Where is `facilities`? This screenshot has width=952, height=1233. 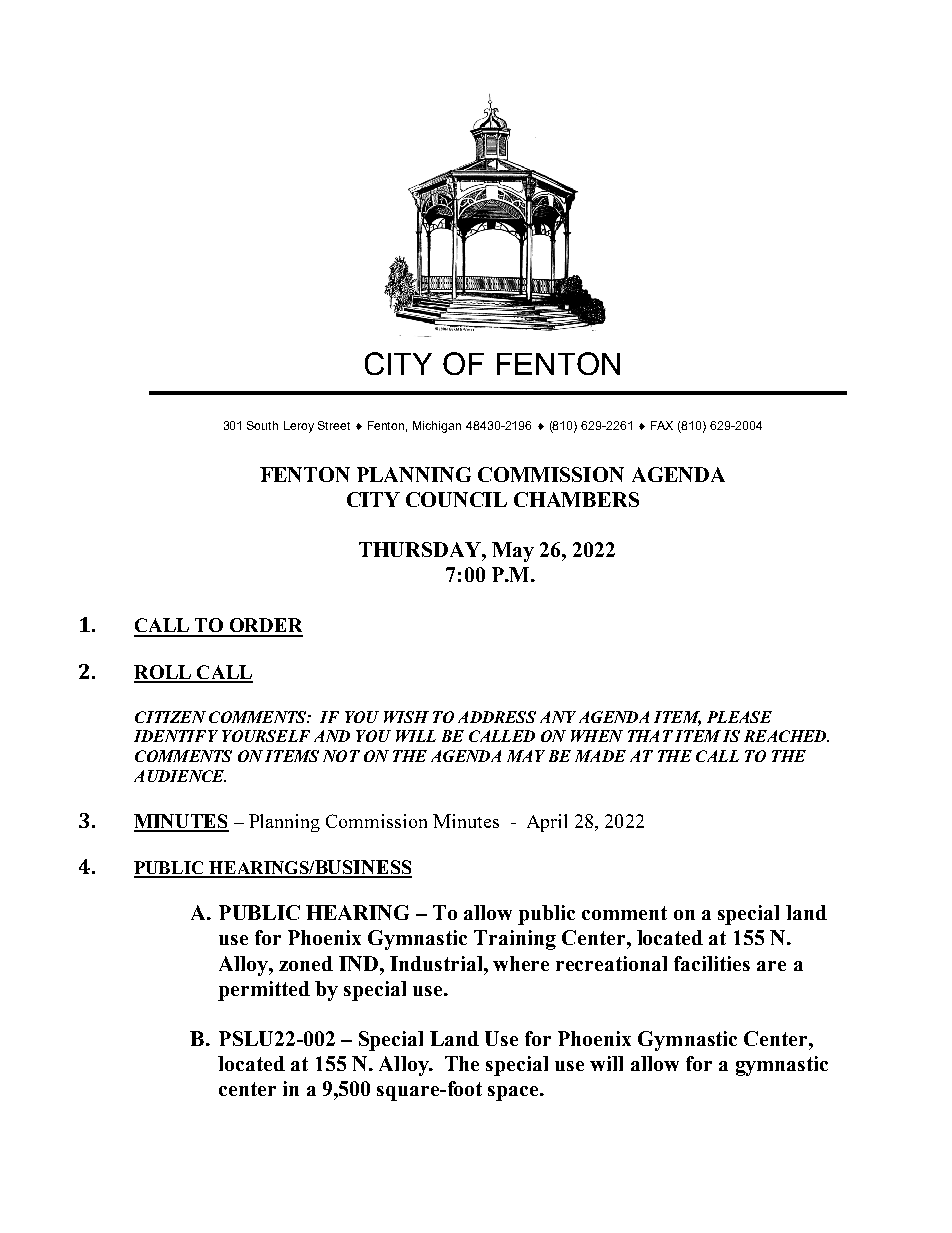
facilities is located at coordinates (712, 963).
